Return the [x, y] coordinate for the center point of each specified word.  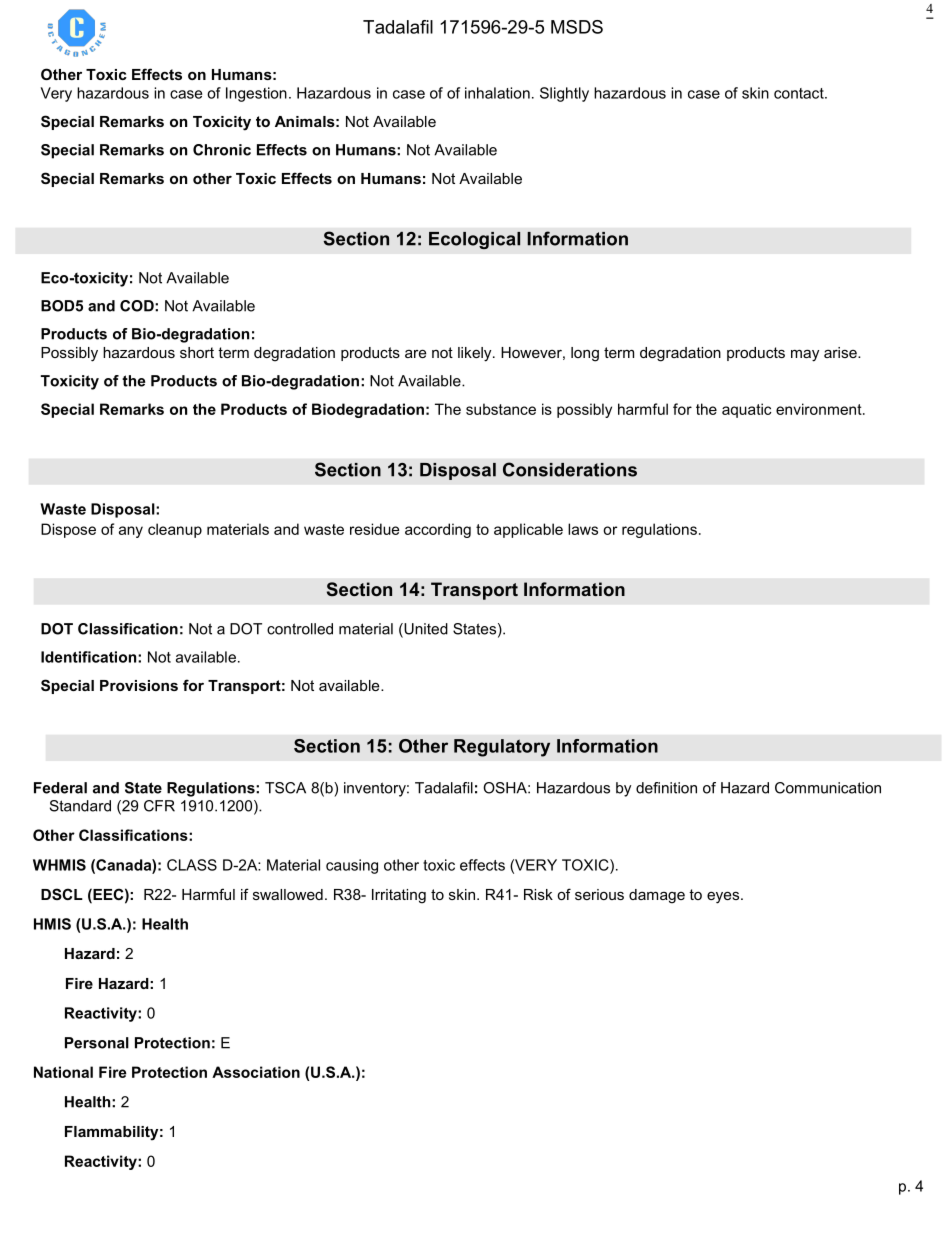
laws [583, 529]
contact [800, 93]
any [131, 532]
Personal [97, 1043]
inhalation [497, 93]
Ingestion [256, 94]
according [438, 530]
